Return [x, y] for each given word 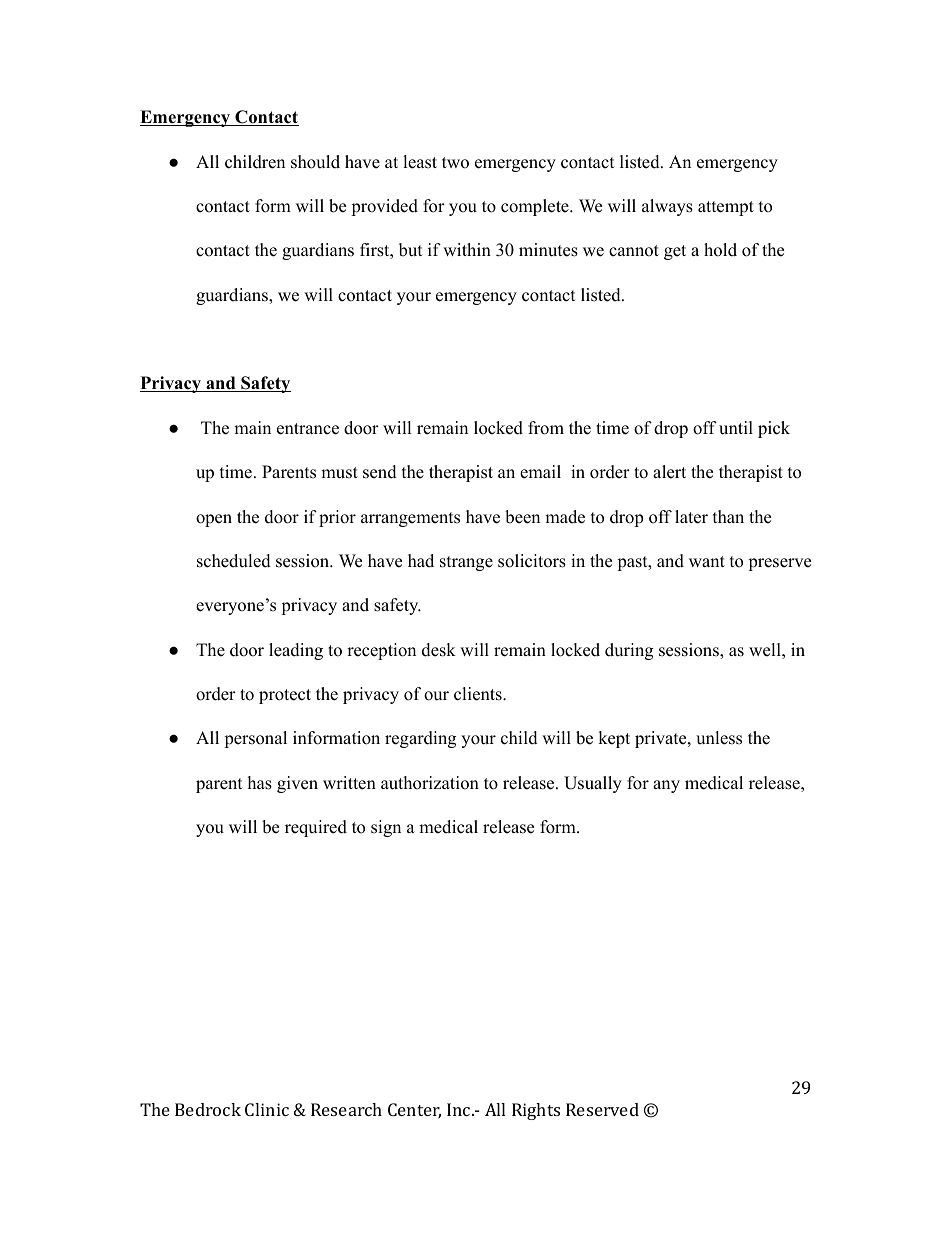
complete [536, 207]
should [315, 162]
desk [439, 650]
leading [296, 651]
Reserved [602, 1109]
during [629, 651]
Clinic [267, 1109]
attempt [726, 208]
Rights [536, 1111]
